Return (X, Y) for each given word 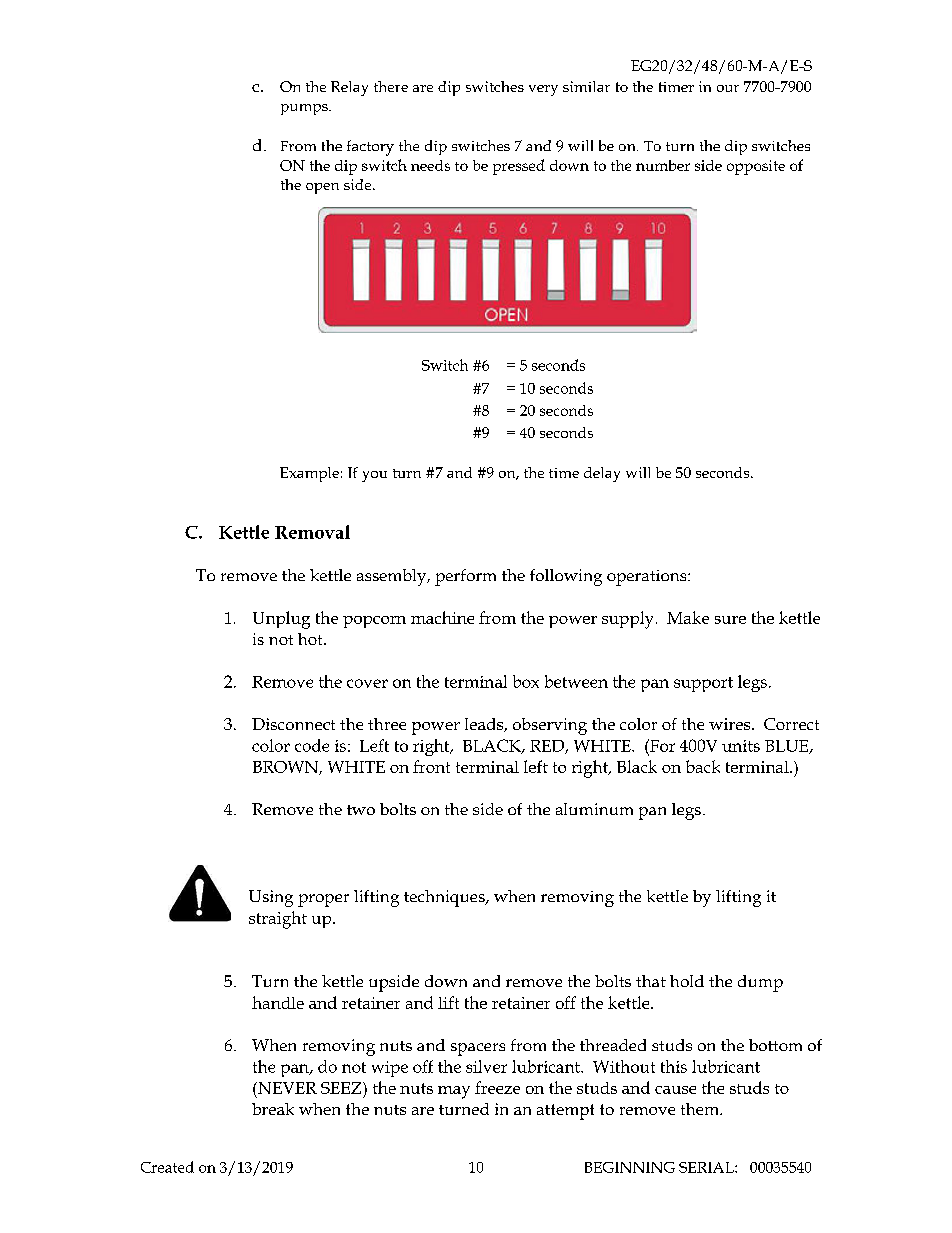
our (728, 88)
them (701, 1109)
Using (271, 898)
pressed (519, 167)
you (374, 476)
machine (442, 617)
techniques (445, 898)
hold (687, 981)
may (454, 1092)
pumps (305, 109)
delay (602, 474)
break (273, 1109)
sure (730, 620)
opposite (756, 167)
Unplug (281, 620)
